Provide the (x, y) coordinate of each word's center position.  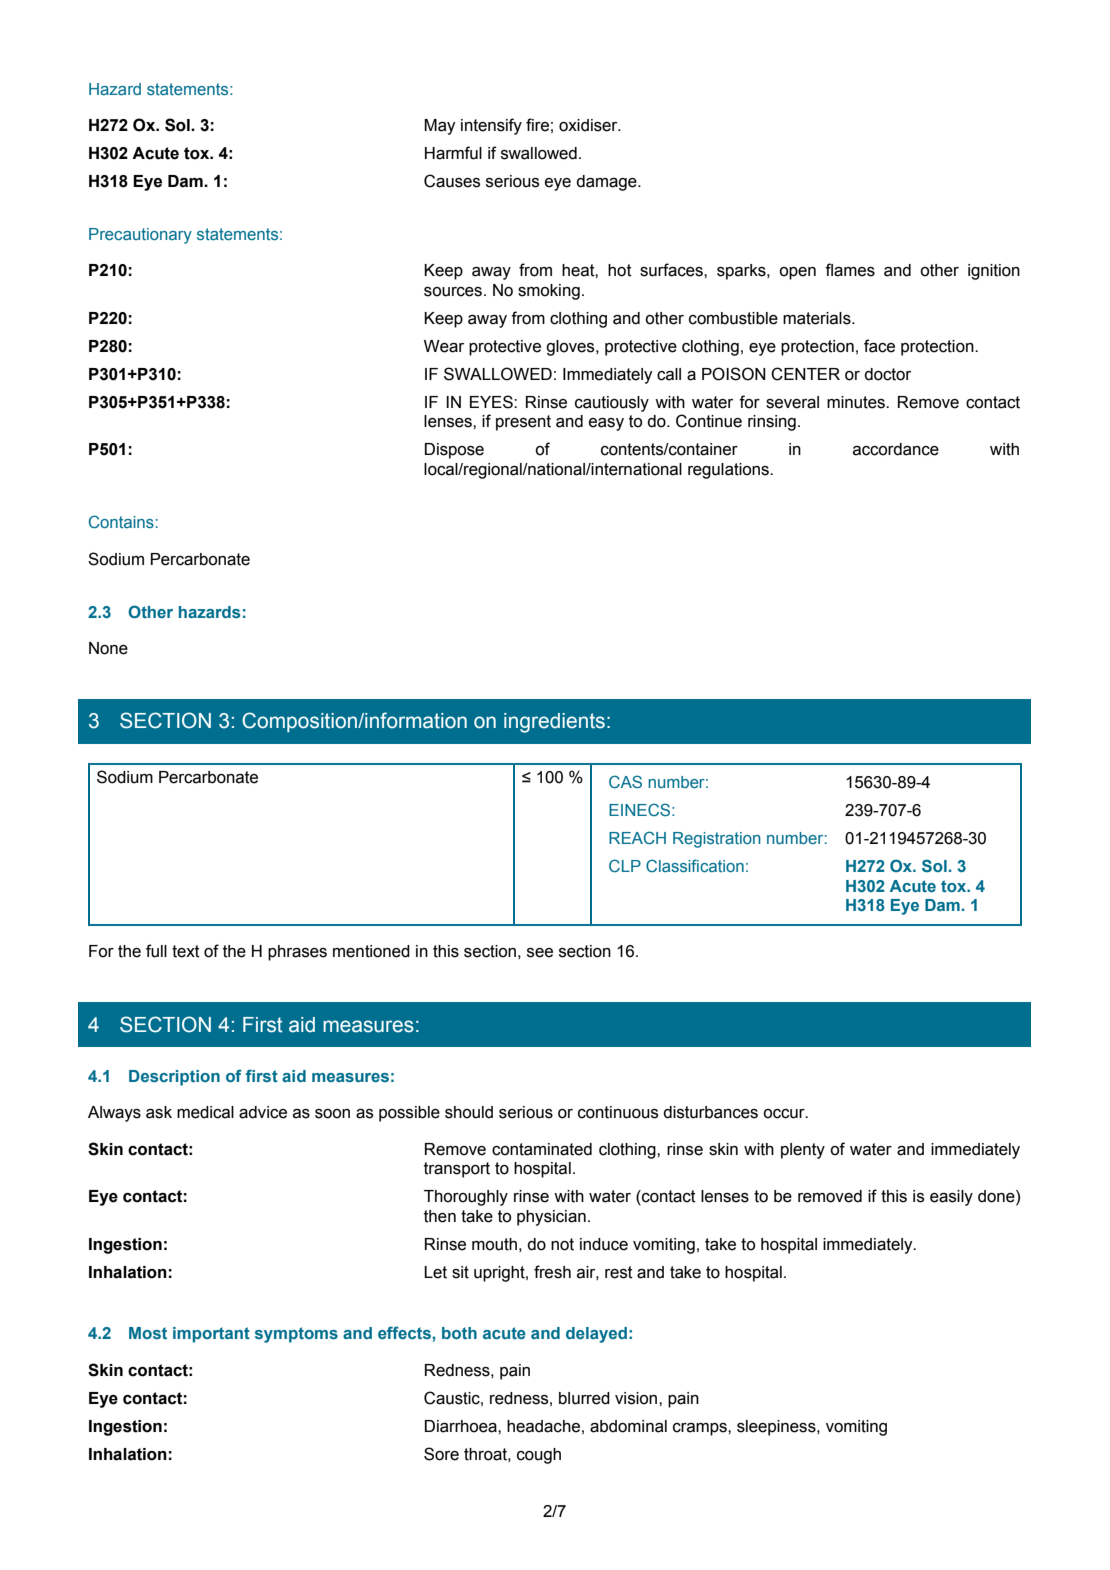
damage (607, 183)
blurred (584, 1398)
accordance (896, 449)
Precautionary (140, 236)
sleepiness (777, 1428)
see (540, 953)
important (211, 1335)
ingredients (554, 723)
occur (785, 1114)
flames (850, 270)
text (186, 951)
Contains (121, 521)
